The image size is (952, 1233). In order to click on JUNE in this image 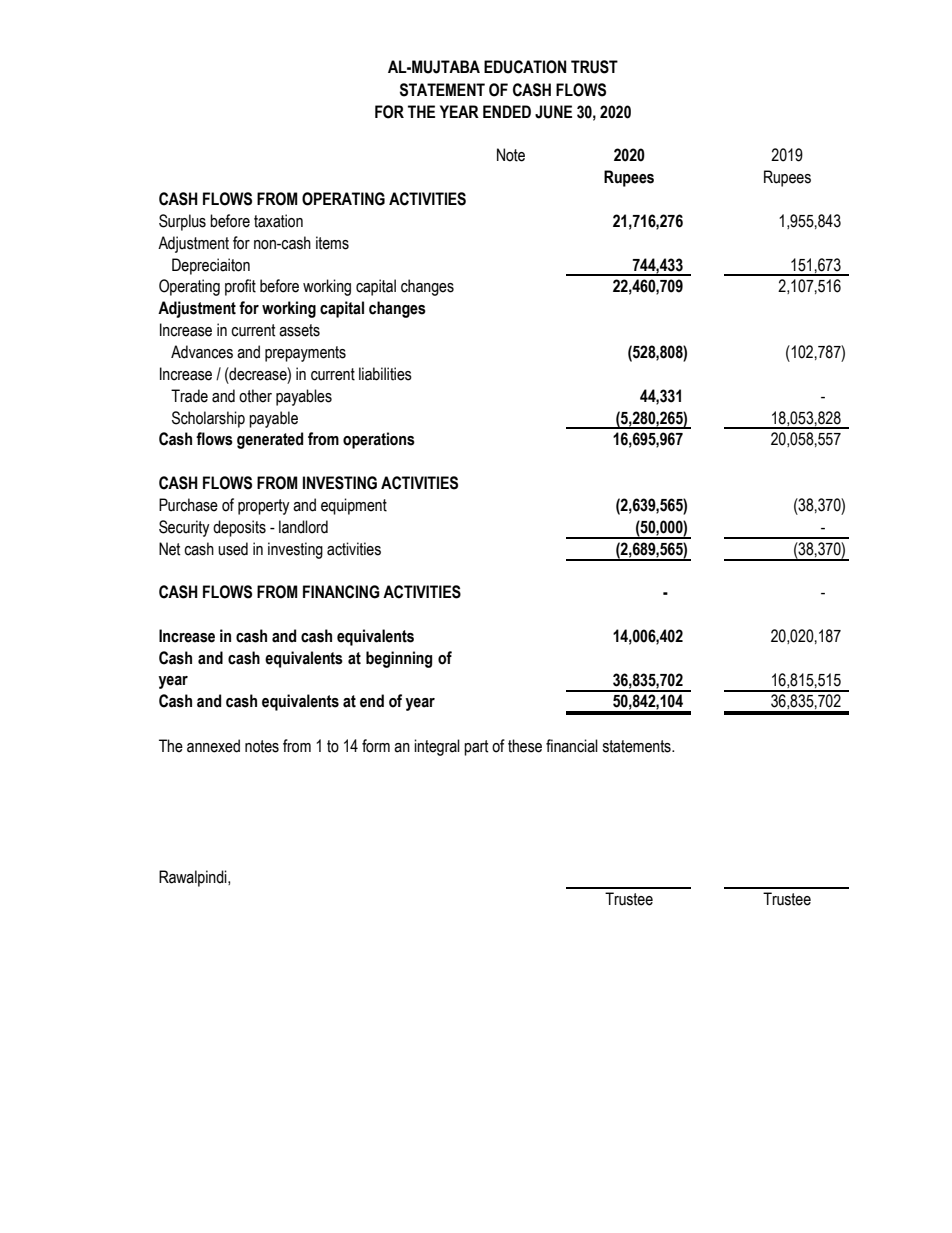, I will do `click(553, 112)`.
